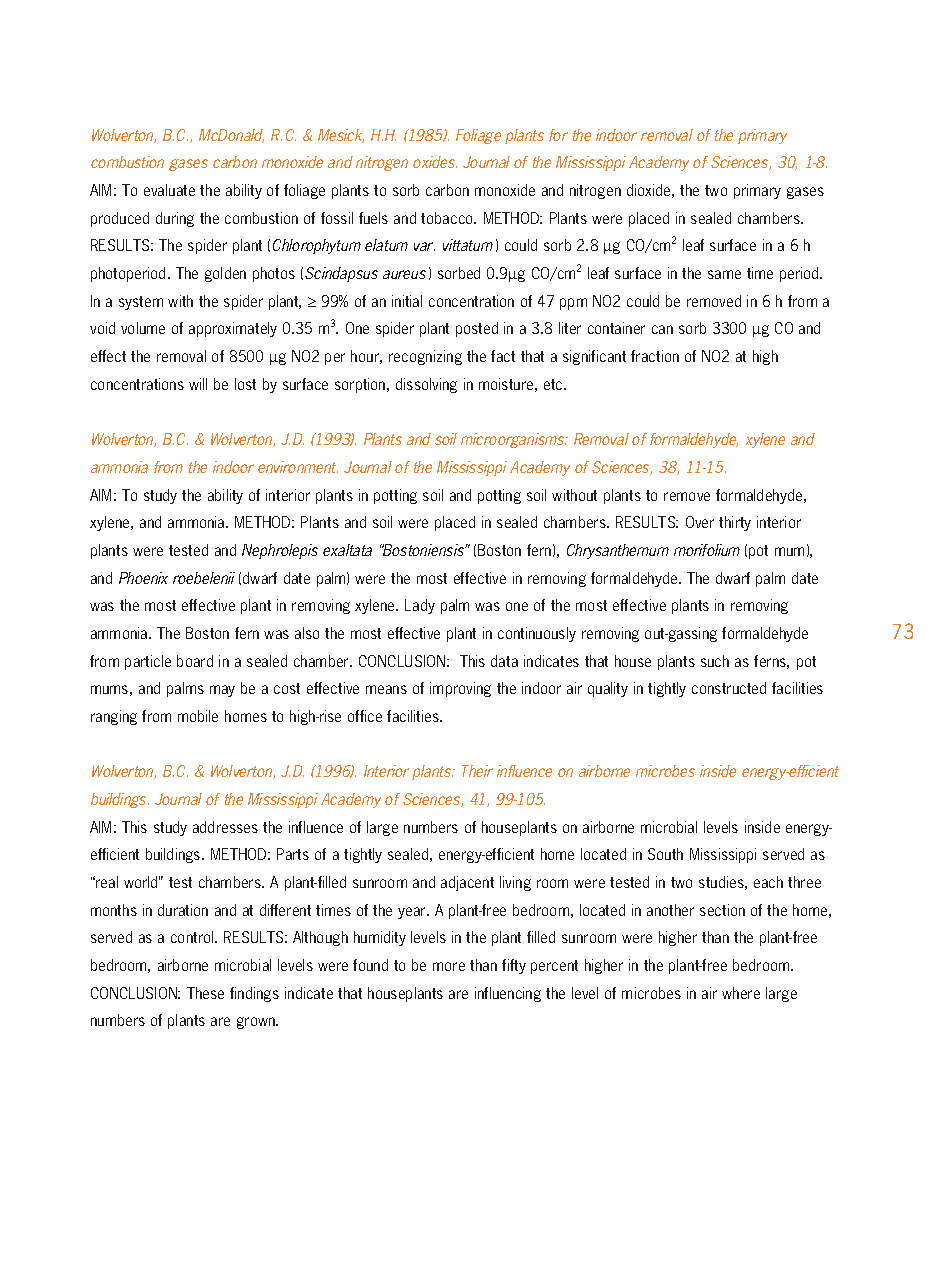 The image size is (952, 1264). What do you see at coordinates (198, 716) in the screenshot?
I see `mobile` at bounding box center [198, 716].
